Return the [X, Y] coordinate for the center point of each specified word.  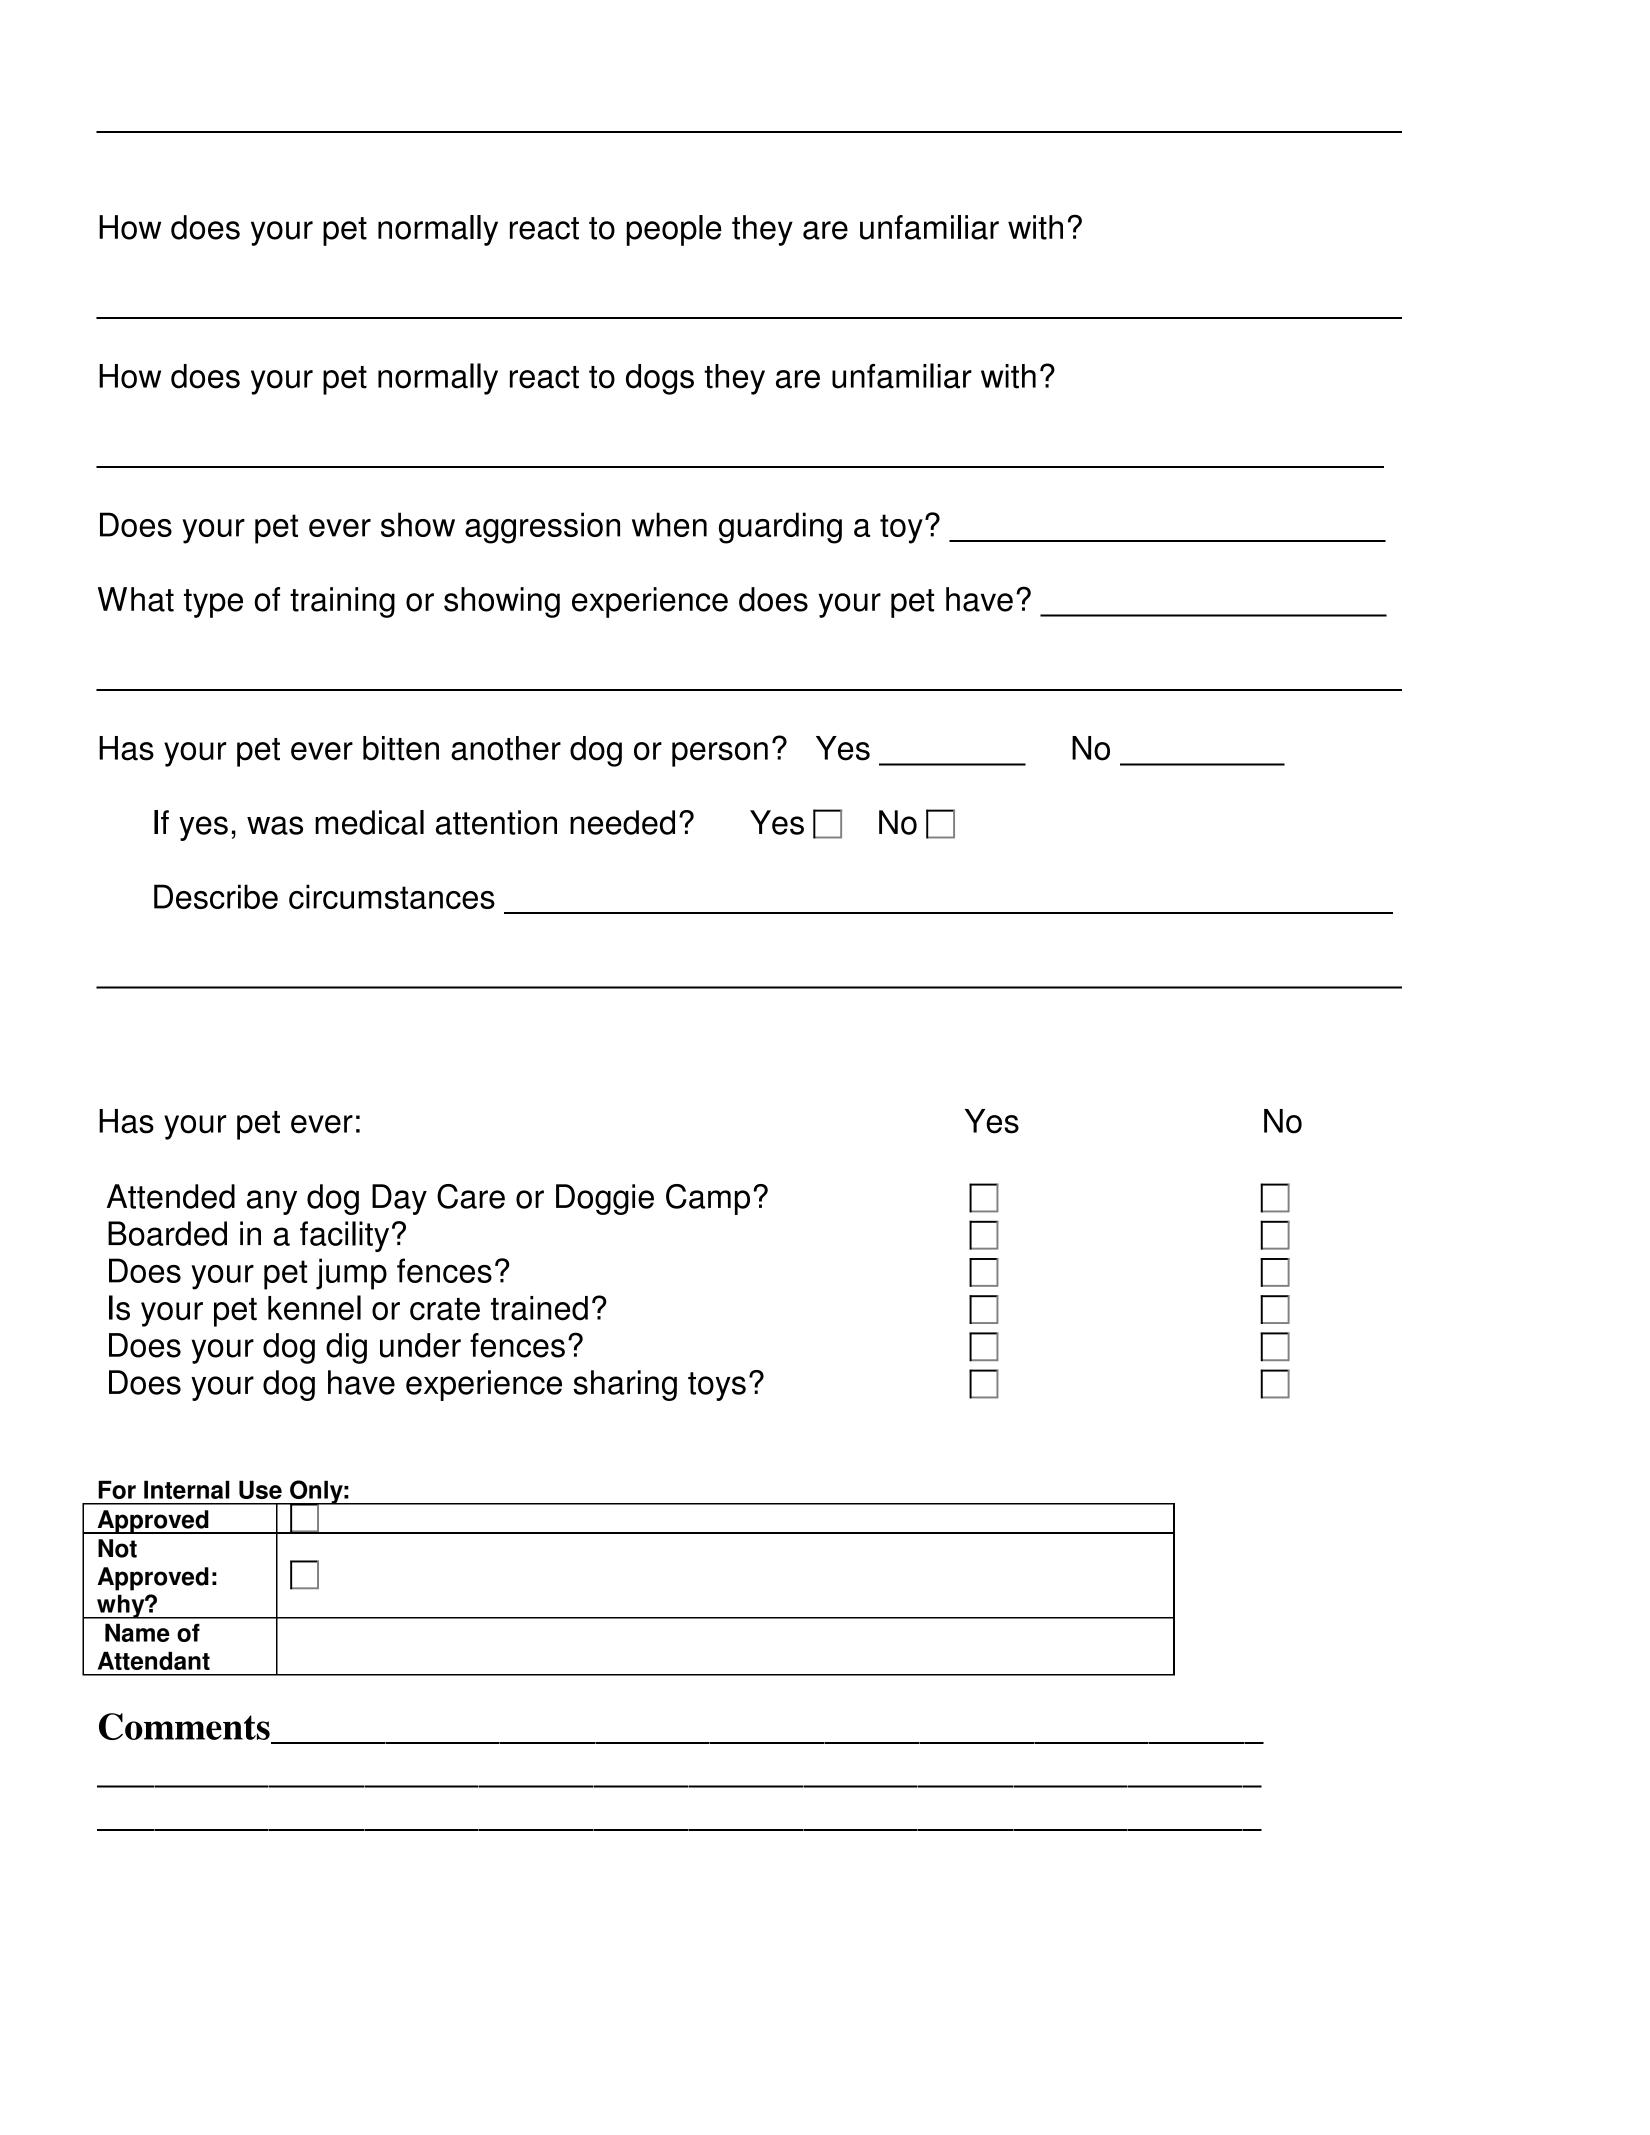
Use [260, 1489]
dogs [660, 379]
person [720, 754]
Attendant [154, 1660]
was [275, 825]
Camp [708, 1199]
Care [471, 1196]
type [213, 603]
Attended [171, 1196]
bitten [401, 748]
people [674, 230]
